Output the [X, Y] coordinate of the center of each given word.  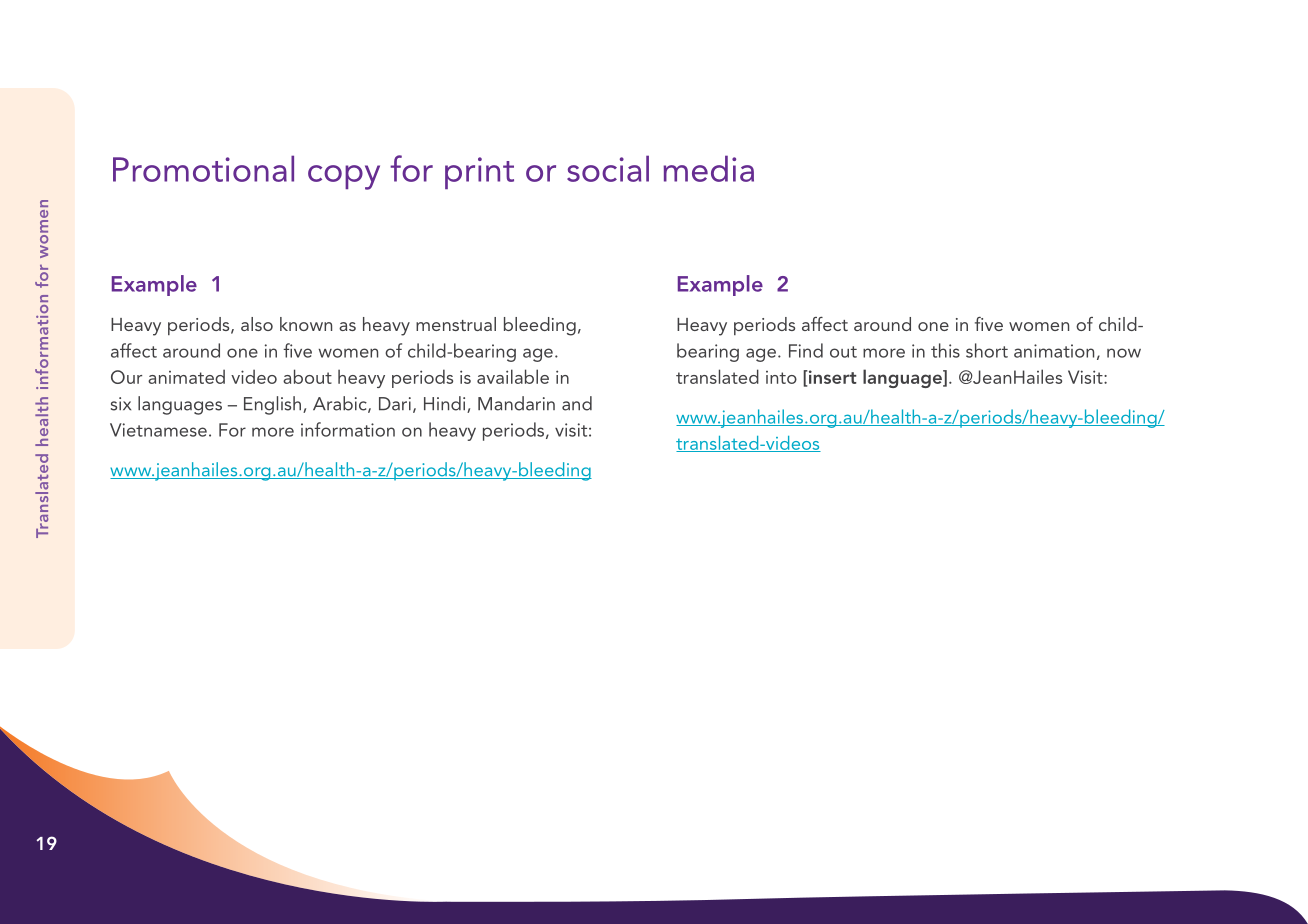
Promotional [203, 168]
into [781, 377]
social [608, 168]
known [306, 324]
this [945, 350]
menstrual [456, 324]
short [987, 350]
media [708, 168]
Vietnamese [158, 430]
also [257, 324]
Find [806, 350]
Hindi [446, 404]
